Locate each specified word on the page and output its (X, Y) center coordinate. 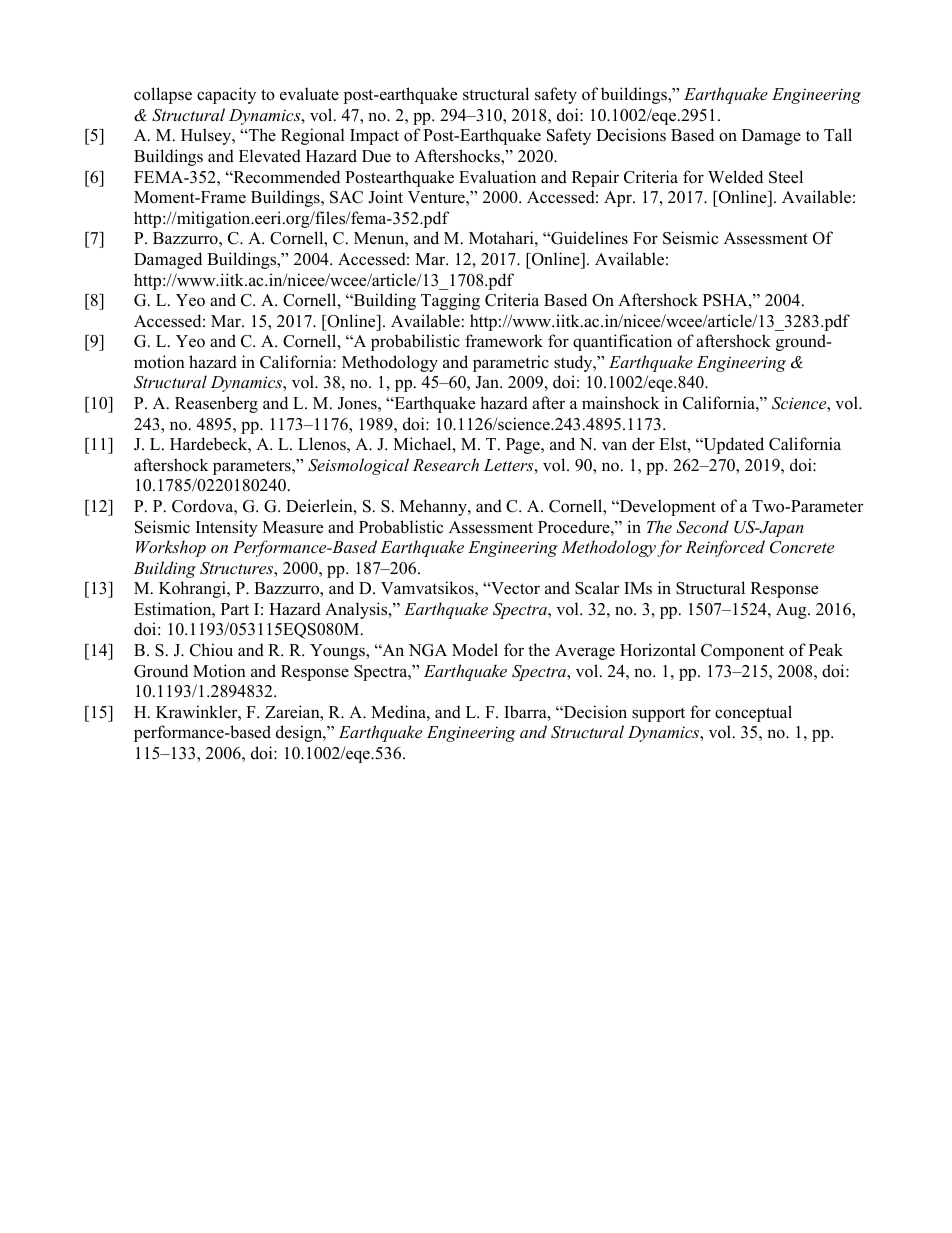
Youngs (338, 652)
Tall (838, 134)
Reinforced (725, 548)
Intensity (227, 528)
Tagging (450, 301)
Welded (735, 177)
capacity (226, 95)
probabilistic (415, 342)
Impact (374, 137)
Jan (488, 382)
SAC (346, 197)
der (643, 444)
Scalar (597, 588)
